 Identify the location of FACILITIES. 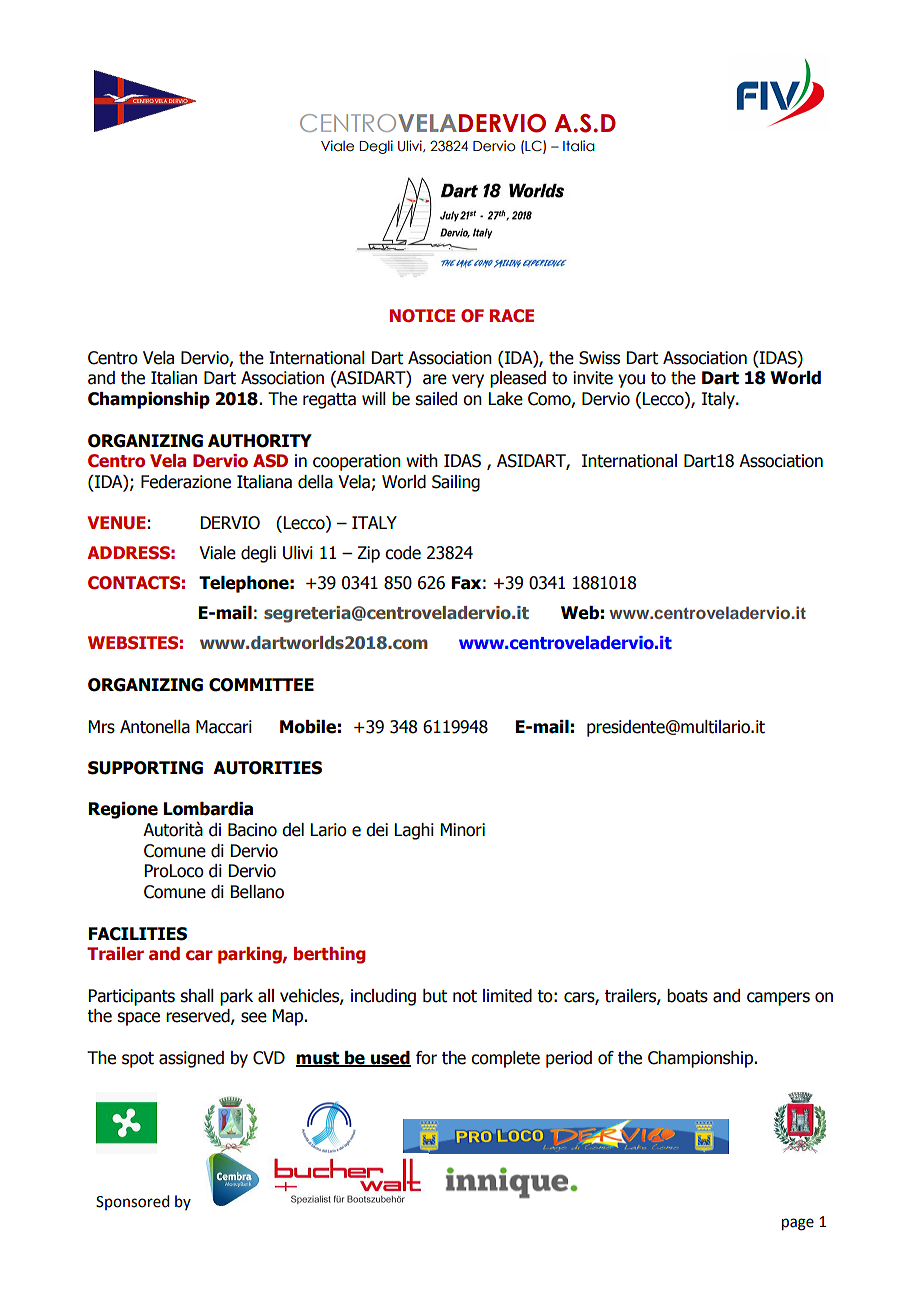
(138, 934).
